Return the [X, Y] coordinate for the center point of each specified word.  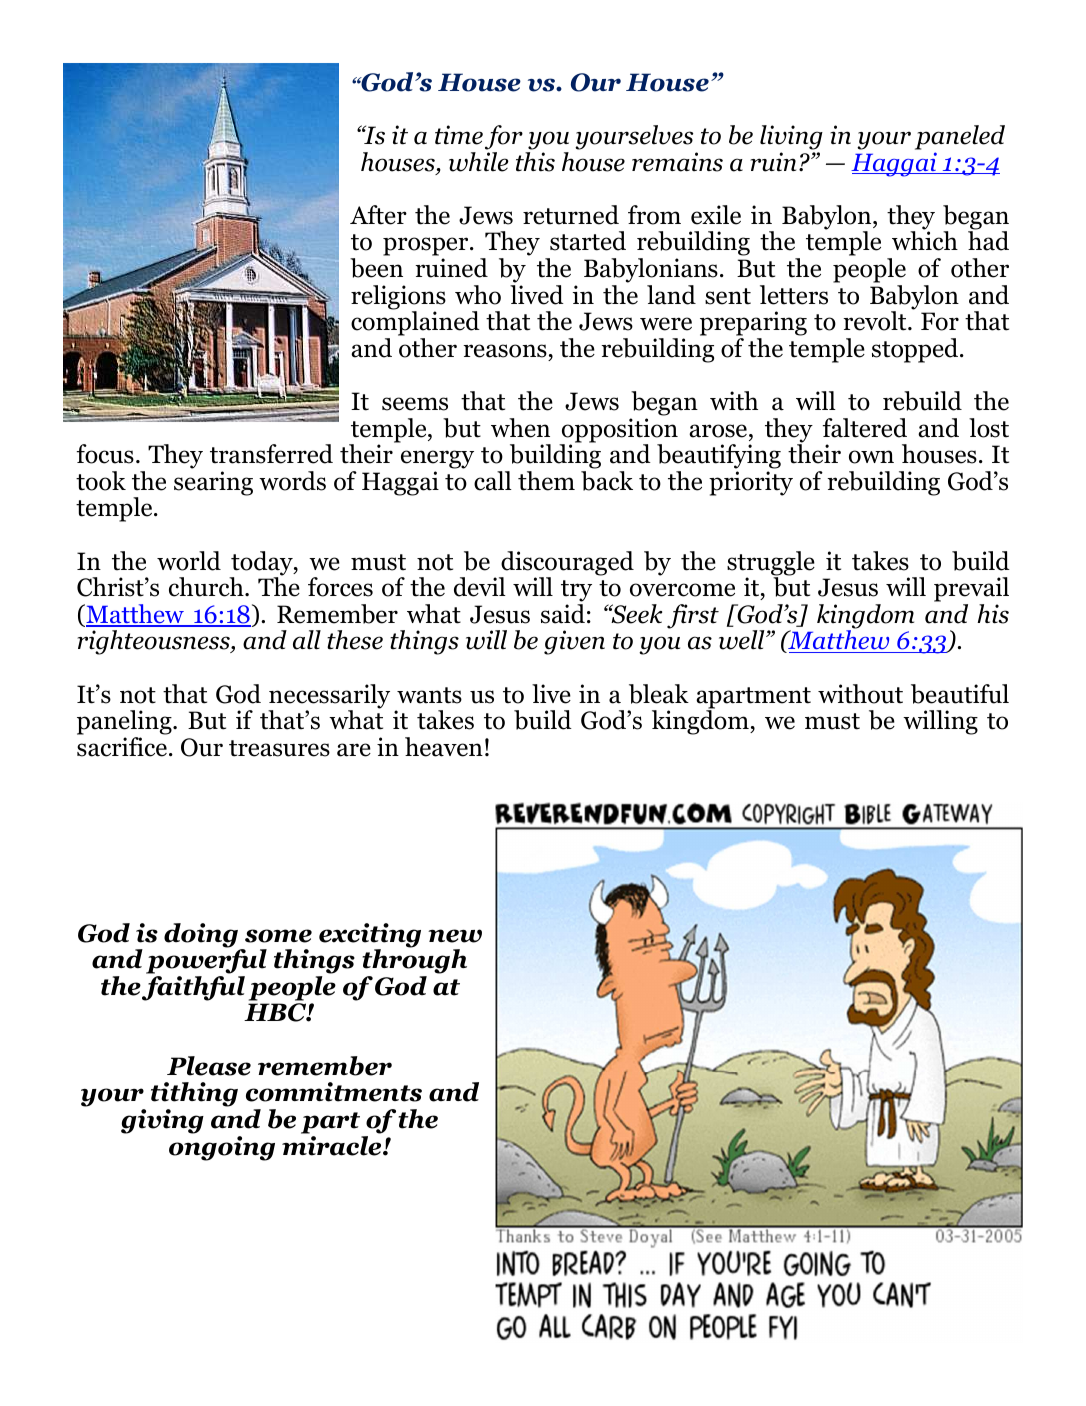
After [378, 215]
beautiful [960, 694]
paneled [960, 139]
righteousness [154, 642]
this [535, 162]
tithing [194, 1096]
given [574, 642]
